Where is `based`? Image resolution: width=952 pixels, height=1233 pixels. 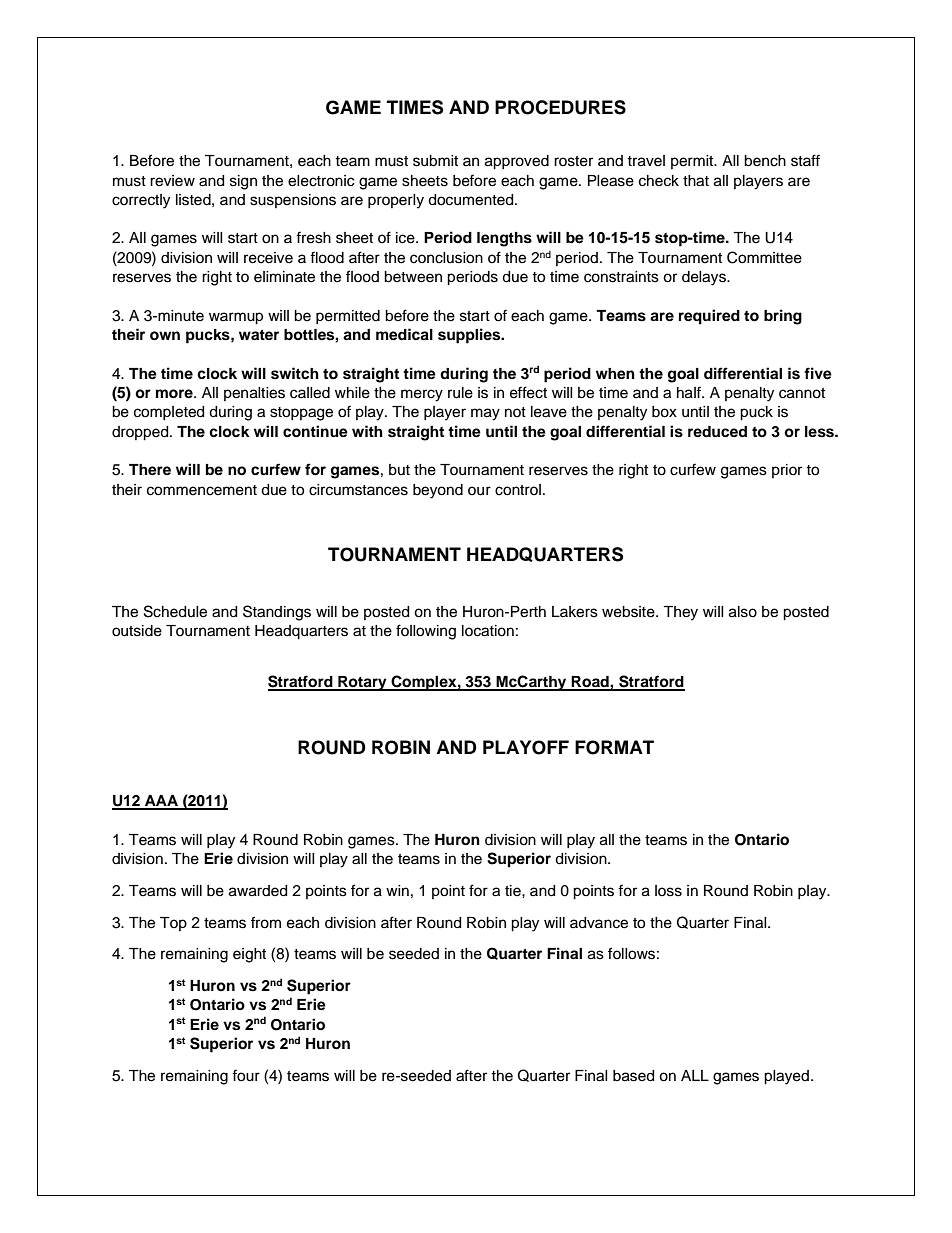 based is located at coordinates (633, 1076).
